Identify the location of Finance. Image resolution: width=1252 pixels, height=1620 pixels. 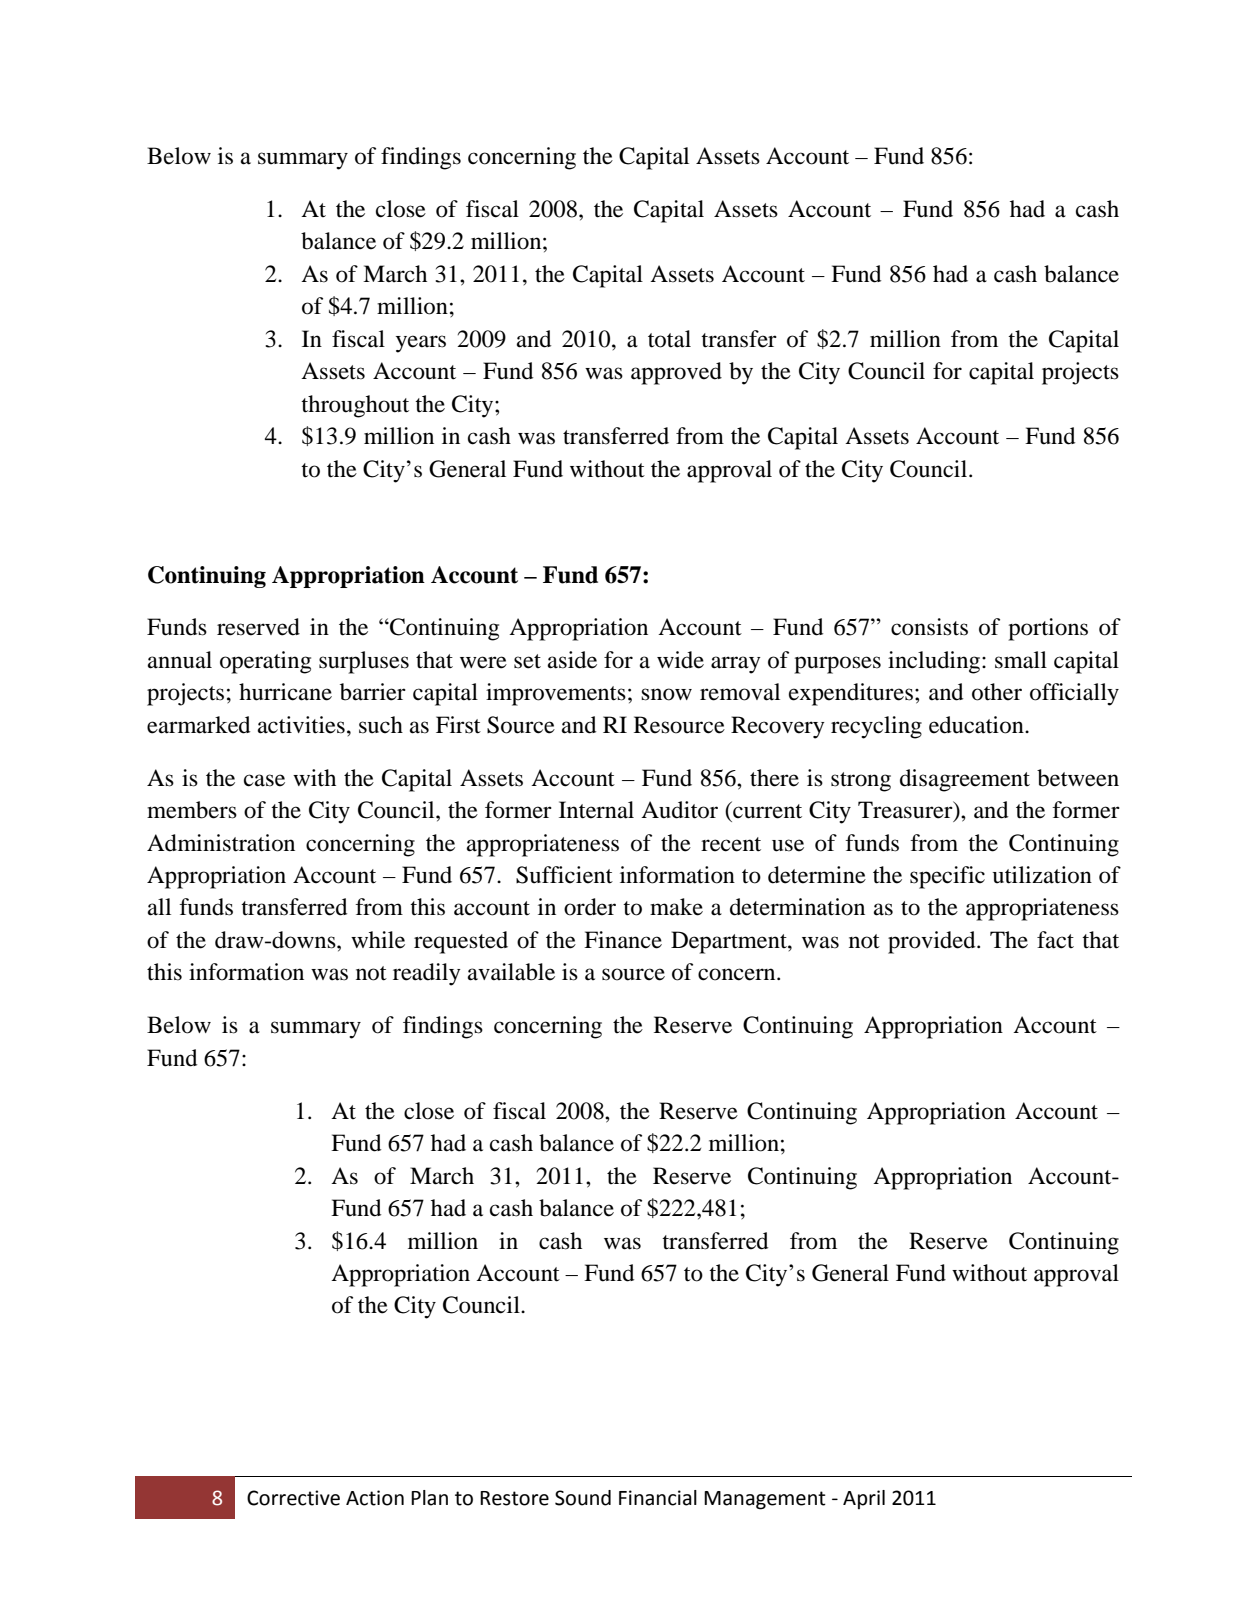
(623, 940).
